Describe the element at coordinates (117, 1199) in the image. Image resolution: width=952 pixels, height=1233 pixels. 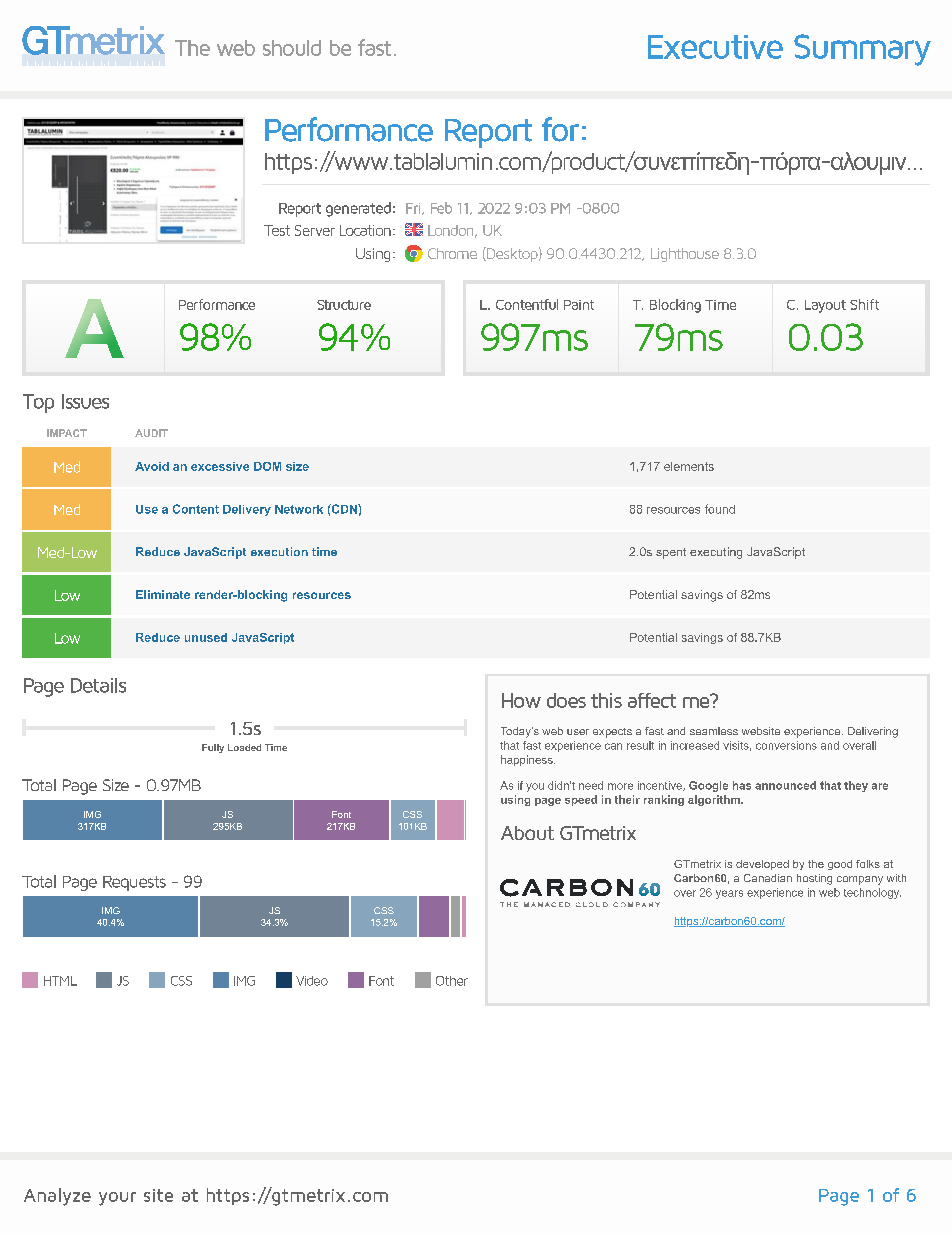
I see `your` at that location.
